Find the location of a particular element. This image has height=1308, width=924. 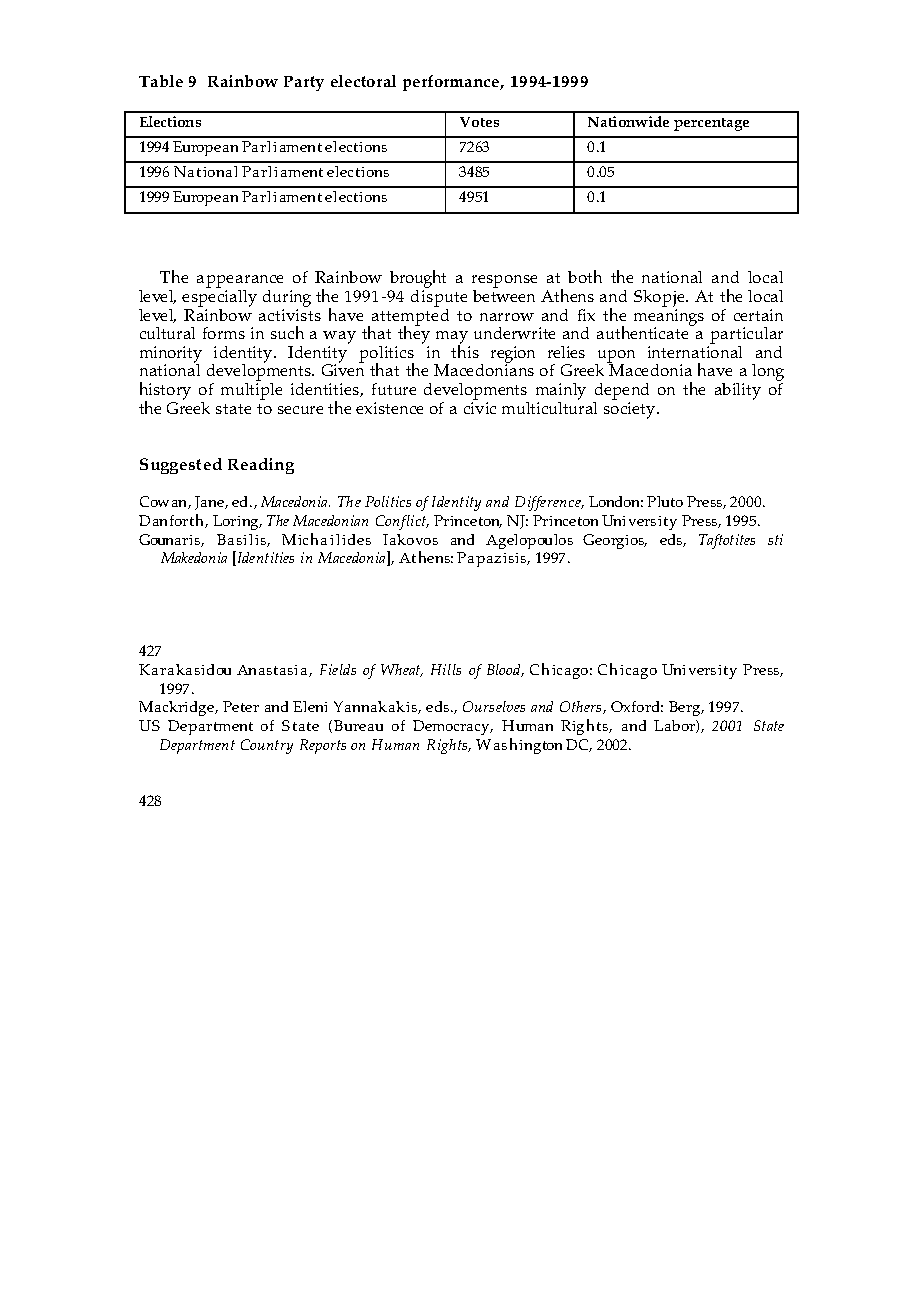

ability is located at coordinates (738, 391).
